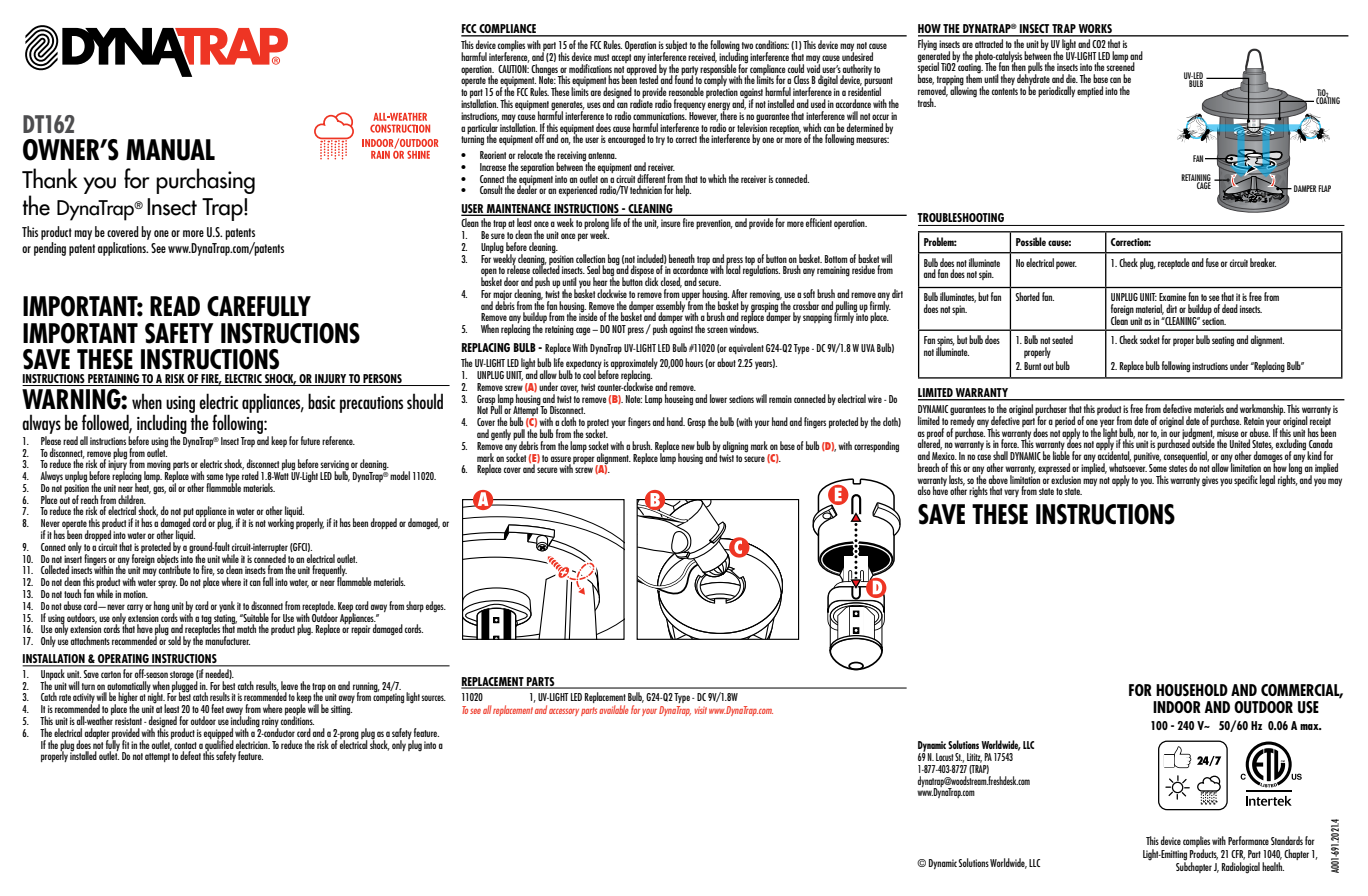 This page has height=896, width=1368. What do you see at coordinates (1248, 840) in the page?
I see `Performance` at bounding box center [1248, 840].
